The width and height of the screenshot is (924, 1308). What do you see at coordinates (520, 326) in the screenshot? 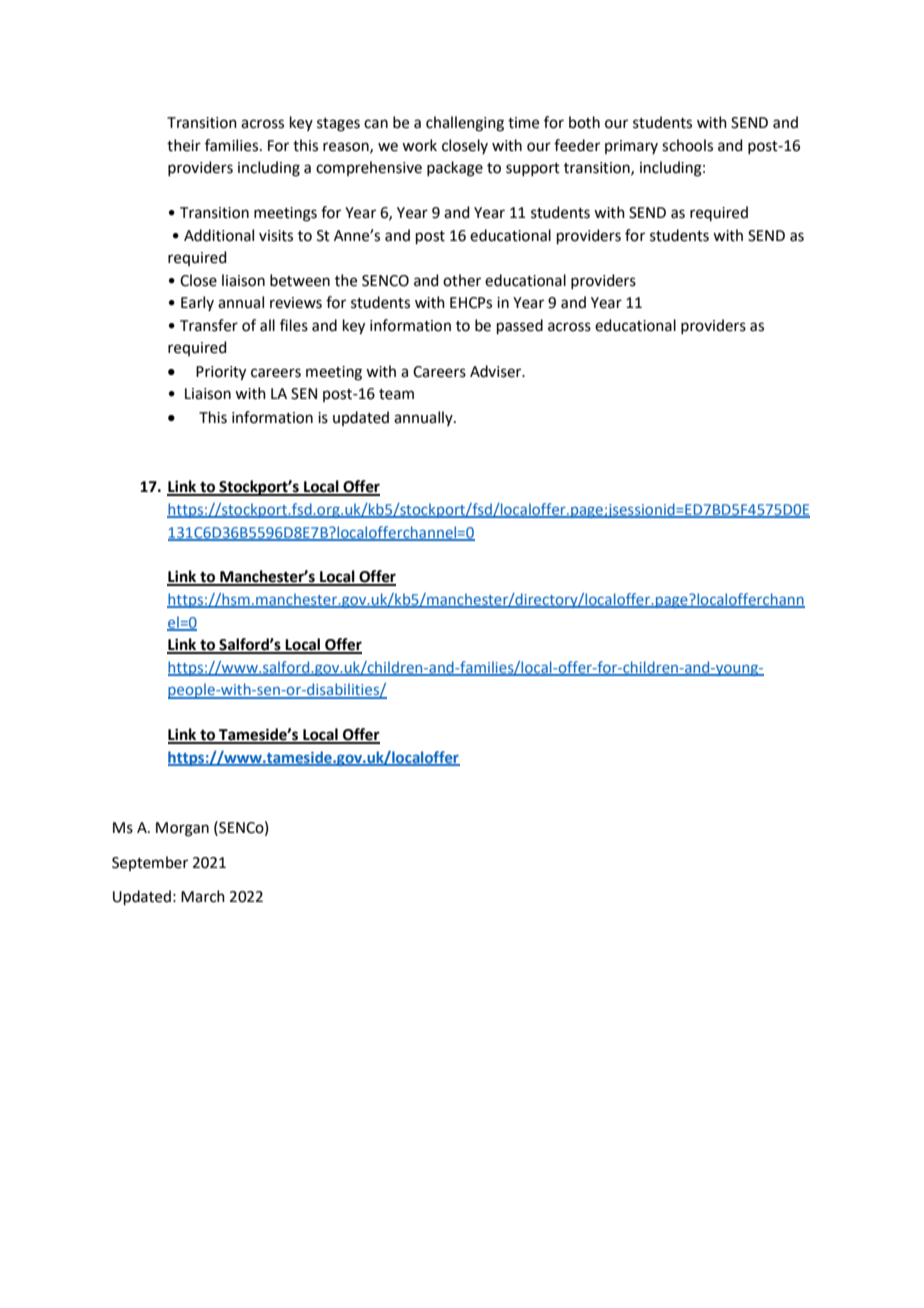
I see `passed` at bounding box center [520, 326].
